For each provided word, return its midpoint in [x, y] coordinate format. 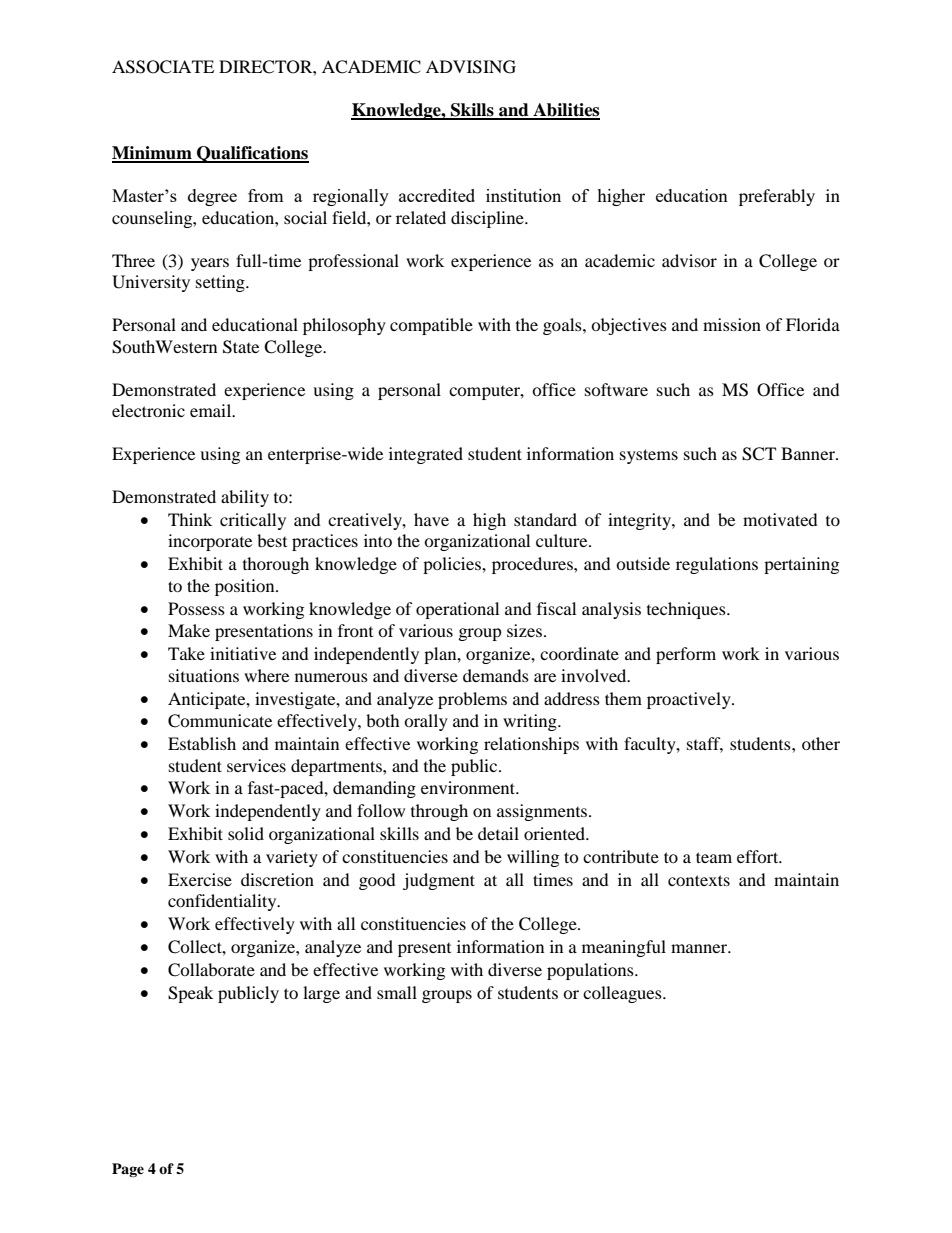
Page [128, 1170]
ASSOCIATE [163, 67]
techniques [687, 610]
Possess [196, 608]
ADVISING [471, 67]
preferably [777, 197]
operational [457, 610]
